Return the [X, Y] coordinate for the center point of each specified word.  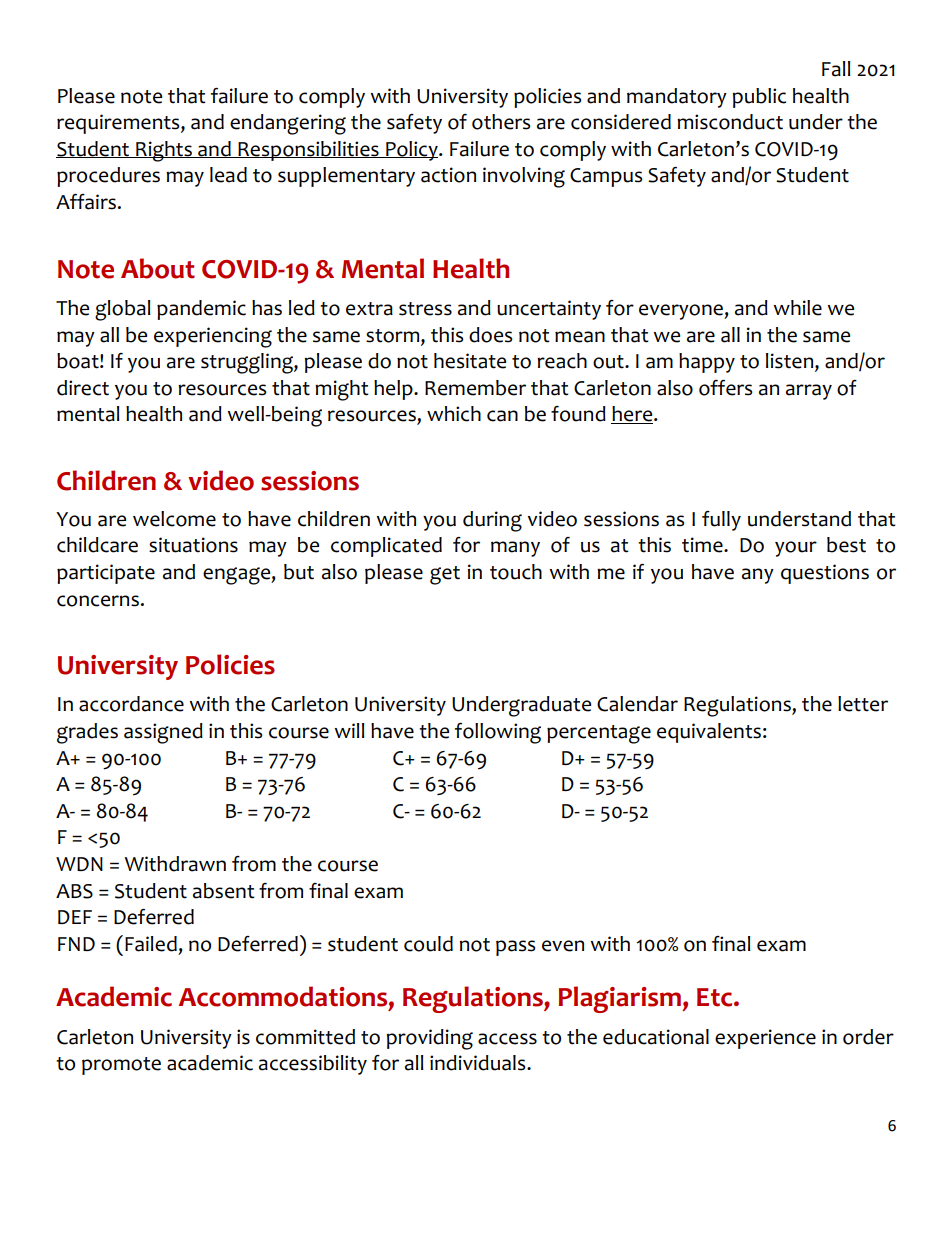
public [759, 98]
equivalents [709, 733]
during [492, 521]
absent [224, 891]
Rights [164, 151]
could [428, 944]
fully [721, 521]
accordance [131, 704]
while [798, 308]
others [501, 122]
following [498, 733]
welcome [174, 519]
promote [121, 1066]
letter [863, 704]
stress [425, 309]
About [158, 268]
